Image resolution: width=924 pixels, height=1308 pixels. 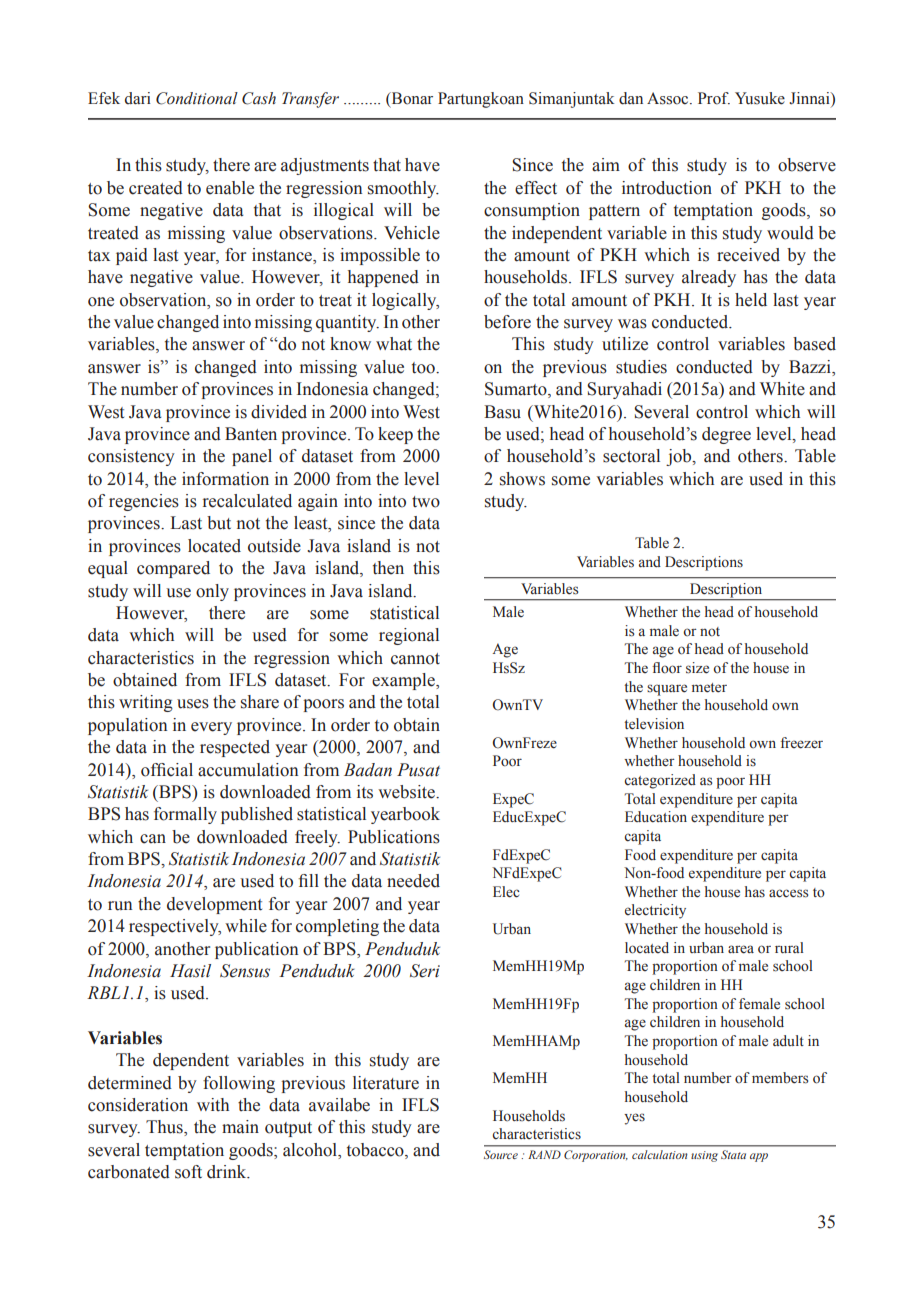 What do you see at coordinates (733, 1154) in the image?
I see `Stata` at bounding box center [733, 1154].
